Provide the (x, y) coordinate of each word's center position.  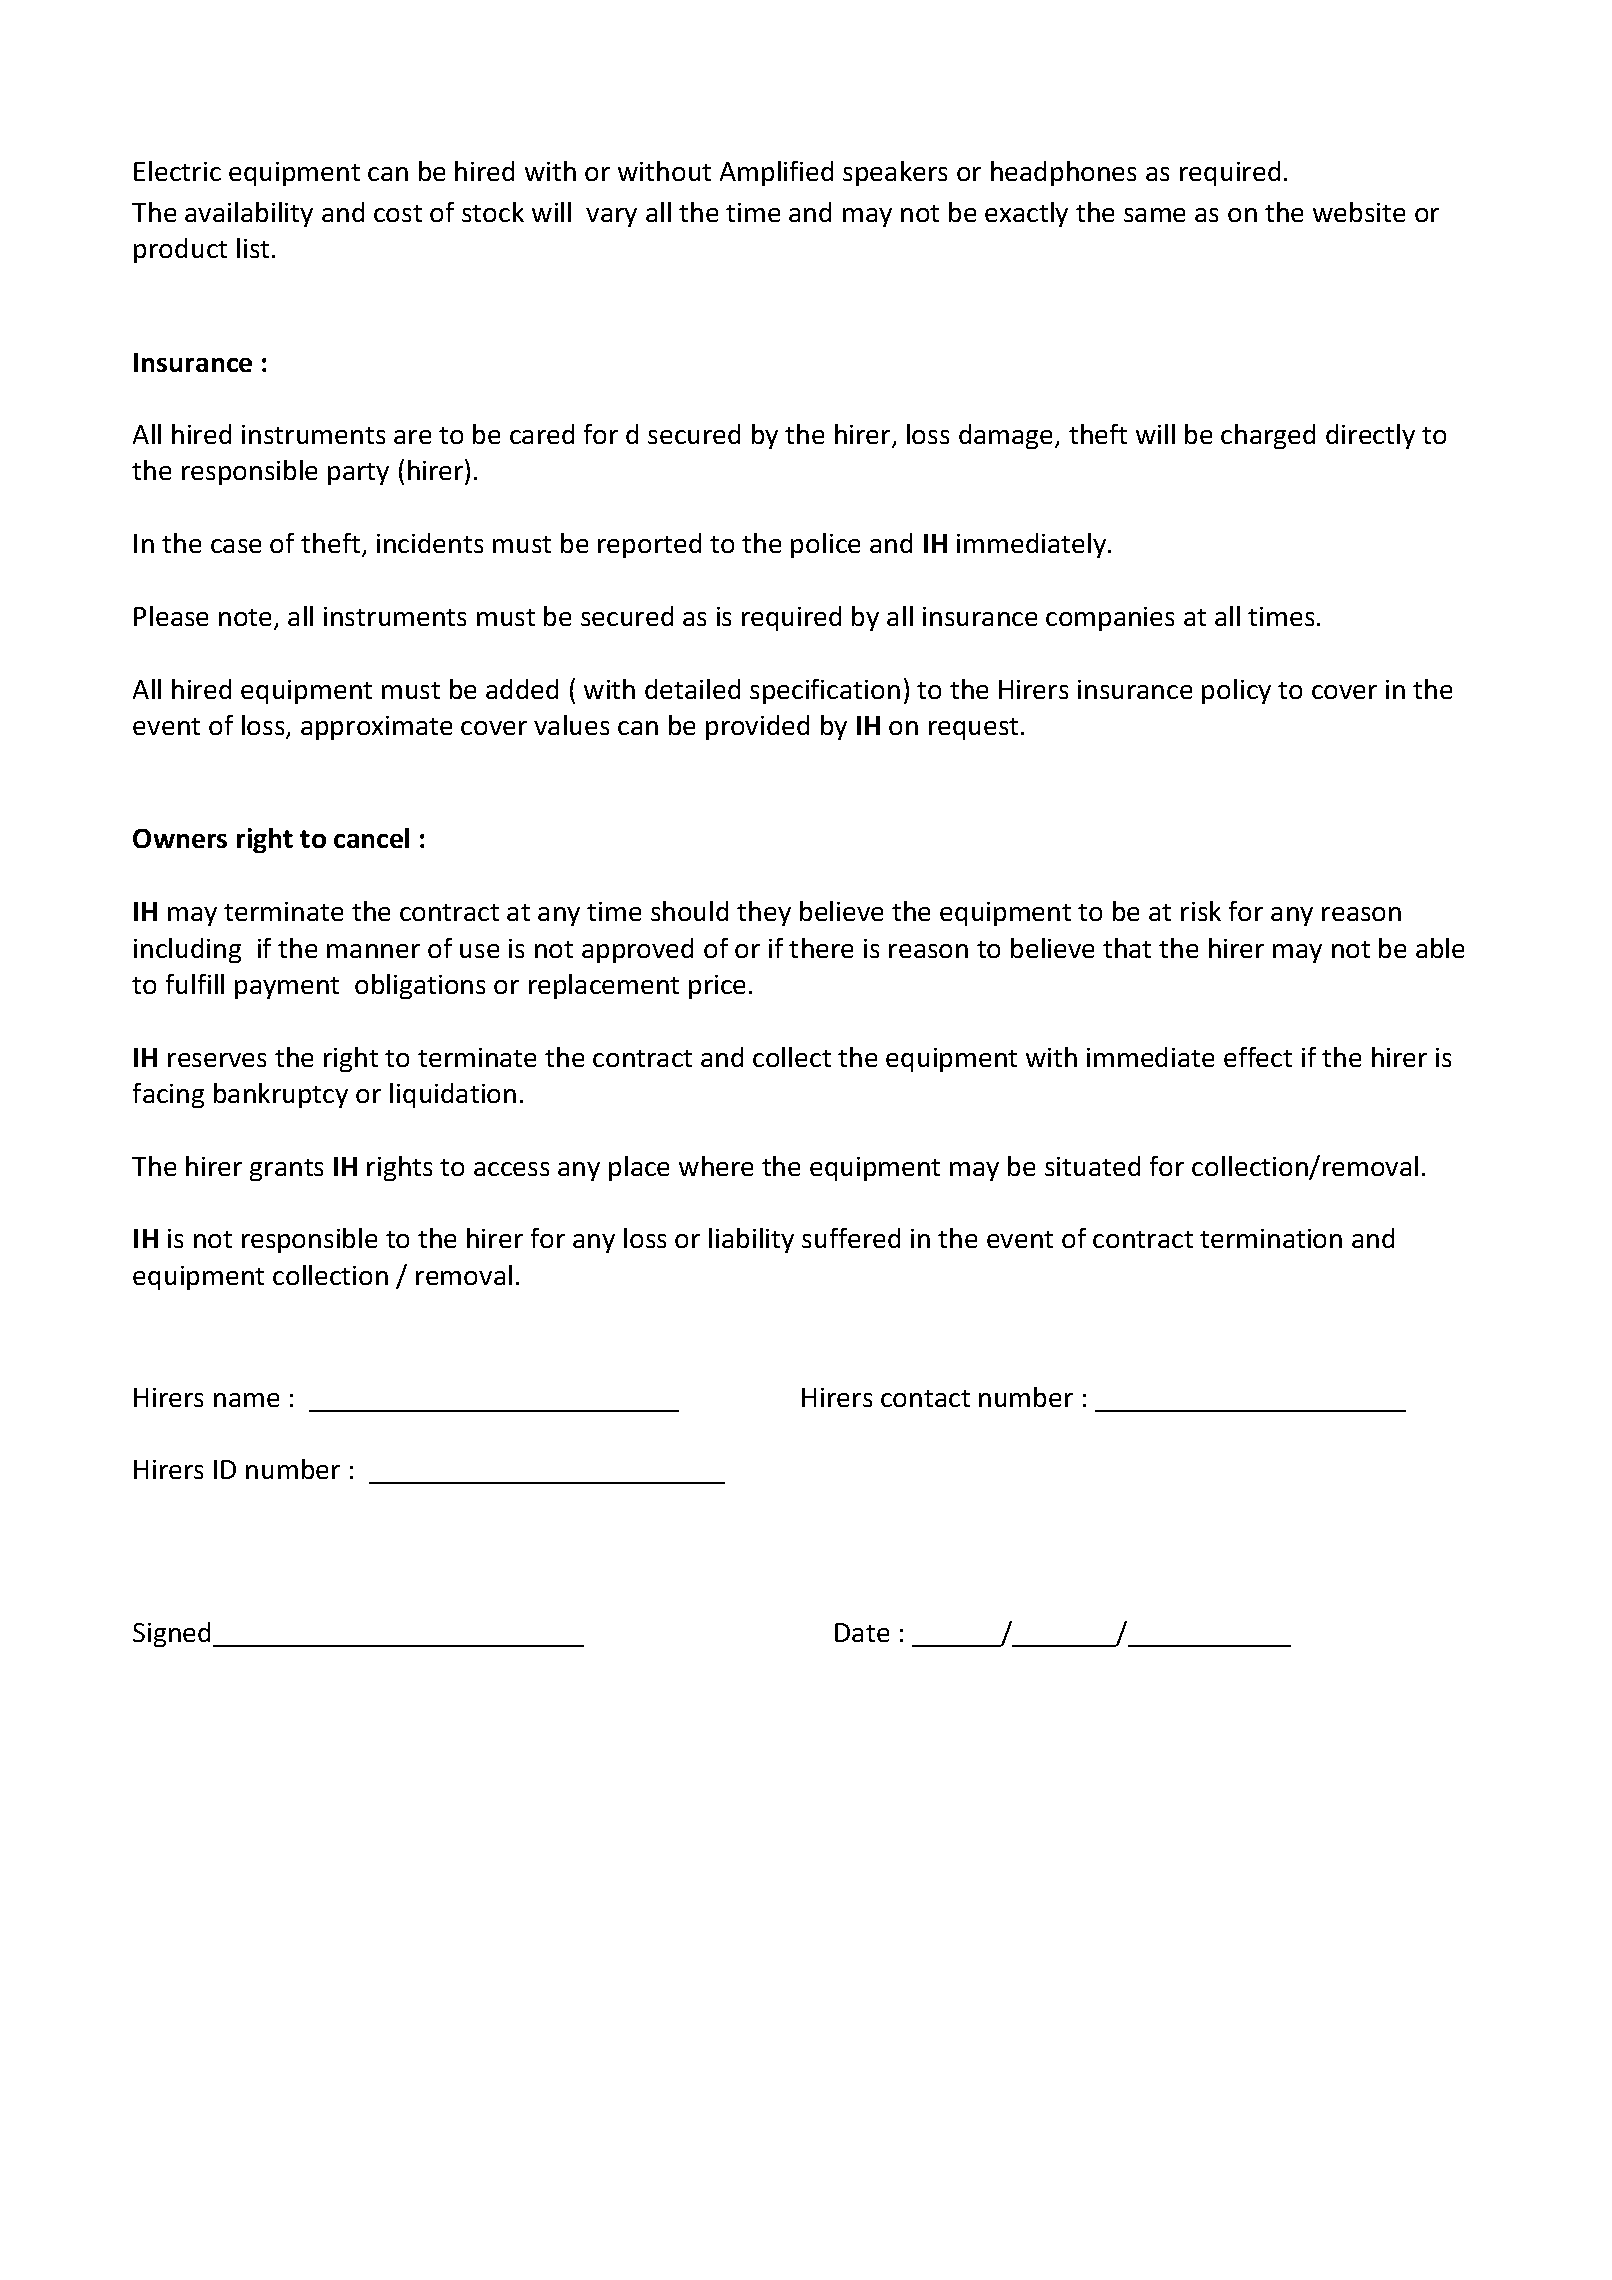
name (246, 1400)
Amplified (776, 173)
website (1359, 212)
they (764, 913)
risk (1201, 911)
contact (925, 1398)
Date (862, 1632)
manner (373, 951)
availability (249, 214)
